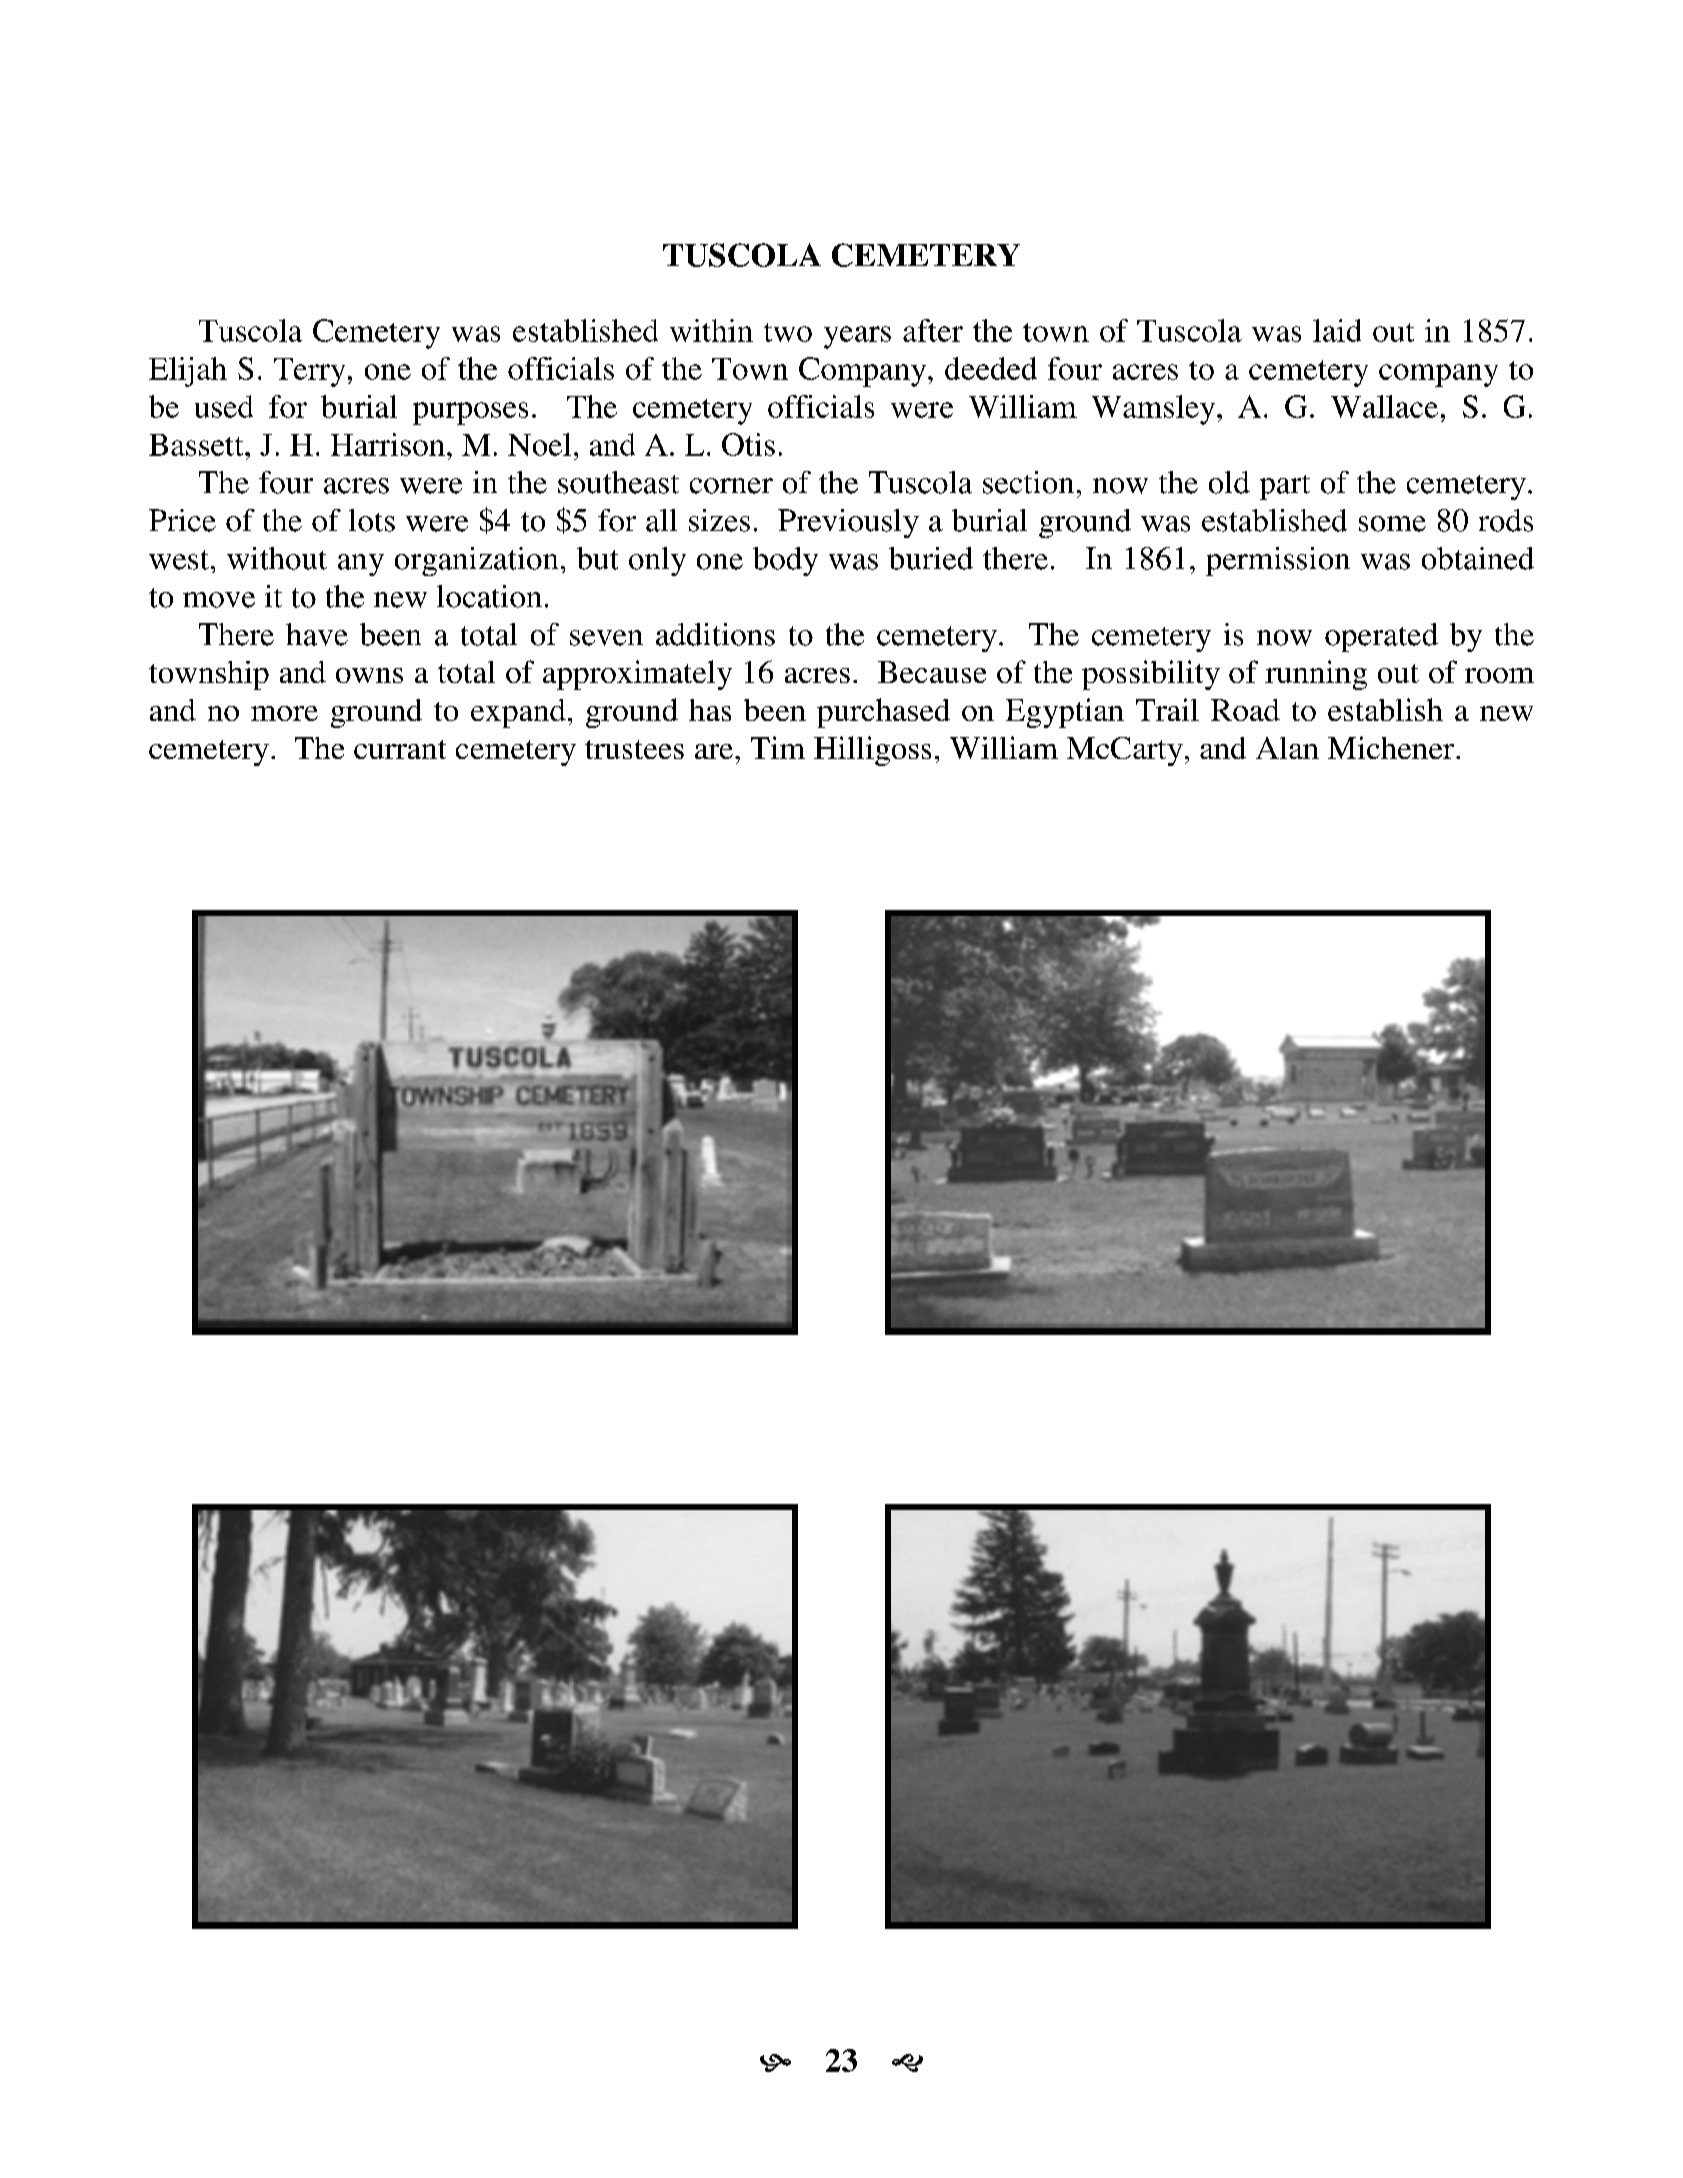  What do you see at coordinates (1337, 330) in the page?
I see `laid` at bounding box center [1337, 330].
